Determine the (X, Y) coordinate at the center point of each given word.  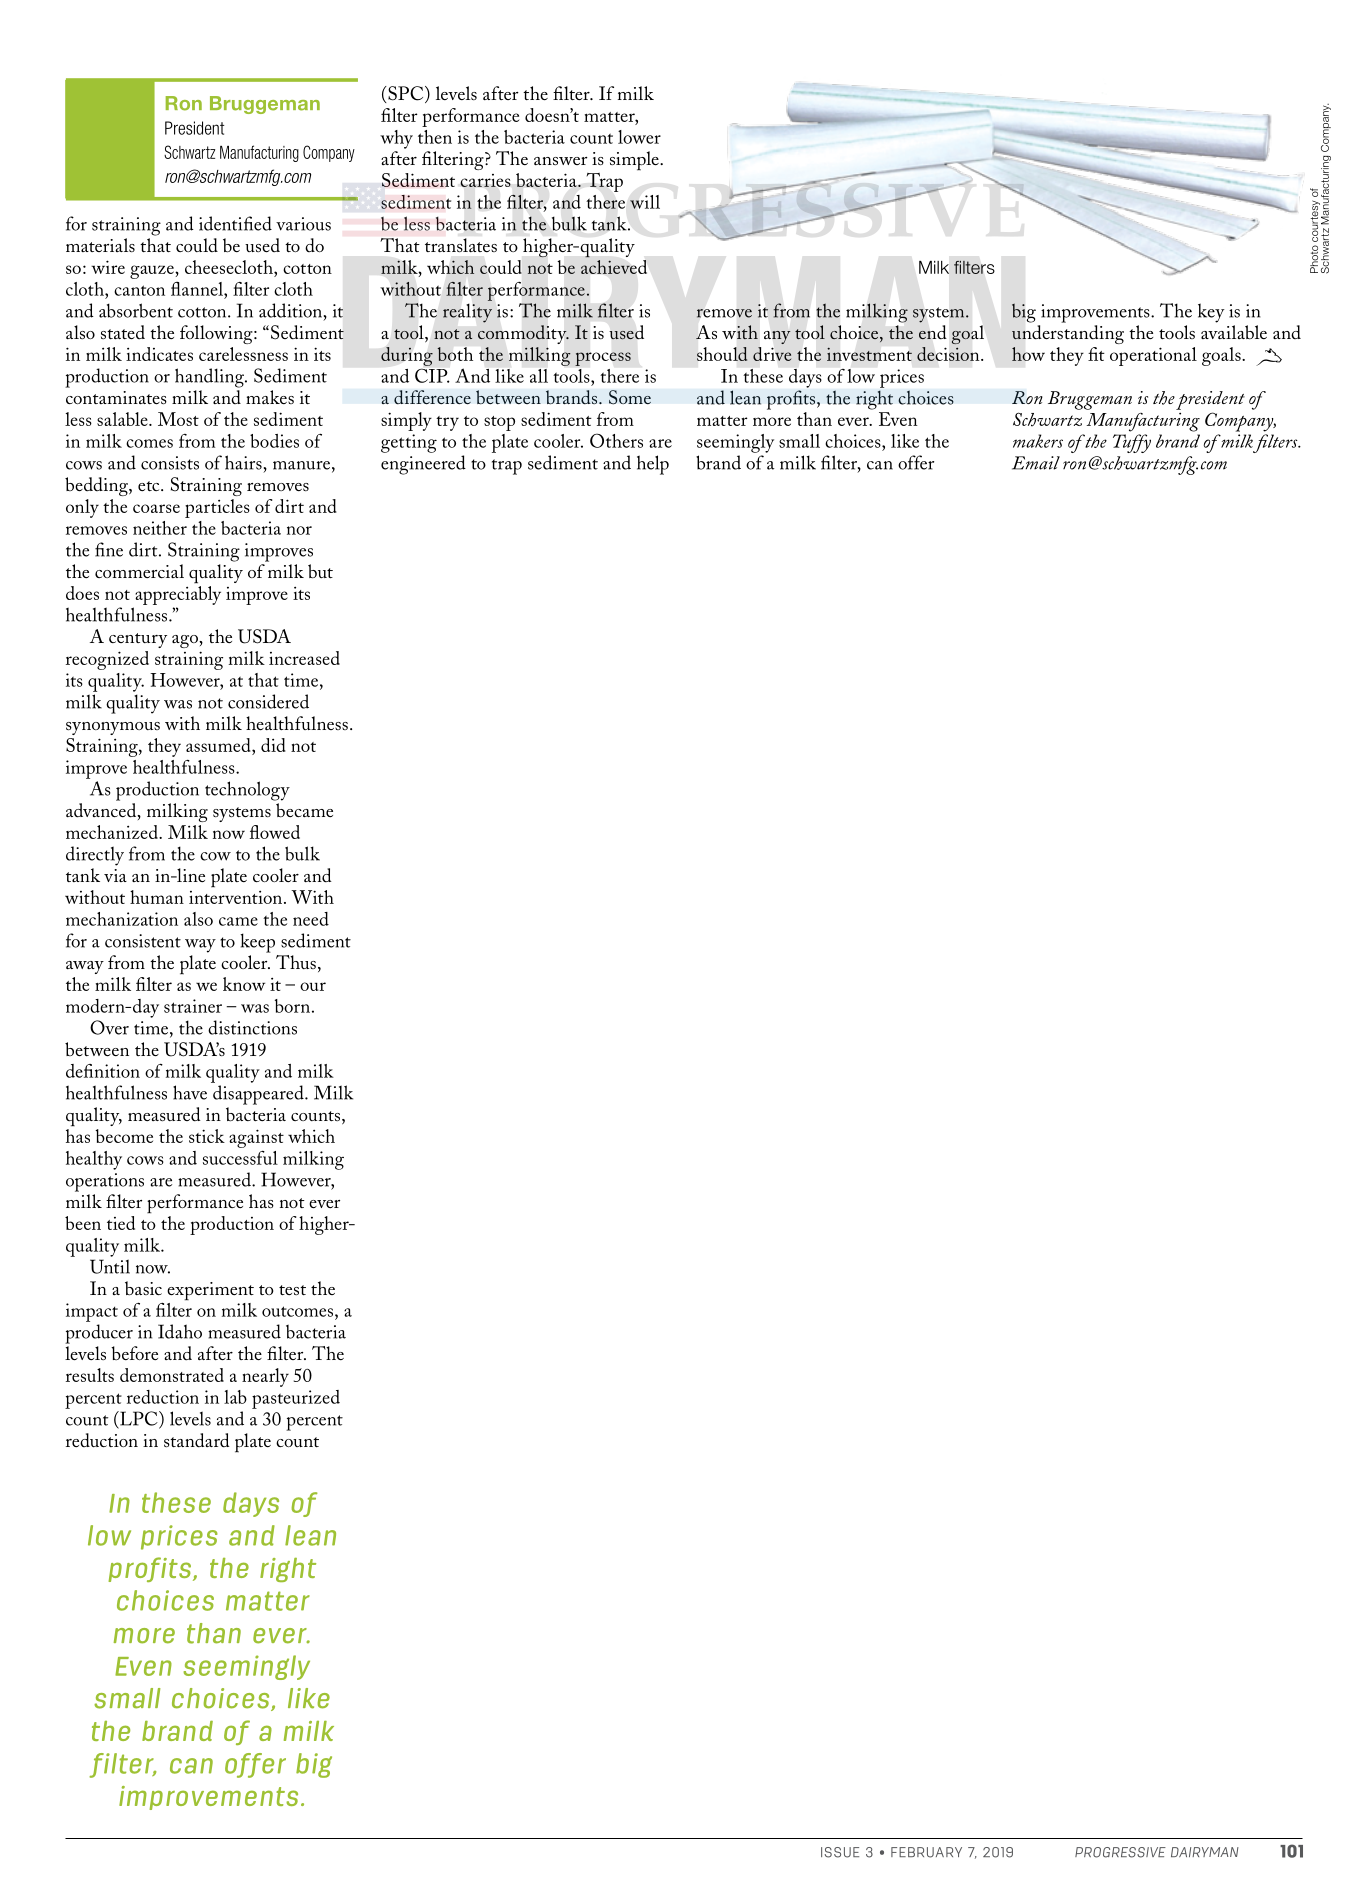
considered (268, 701)
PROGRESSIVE (1120, 1852)
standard (197, 1440)
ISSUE (840, 1852)
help (653, 465)
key (1211, 313)
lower (639, 137)
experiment (210, 1291)
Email (1036, 463)
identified (235, 223)
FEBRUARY (926, 1852)
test (292, 1290)
